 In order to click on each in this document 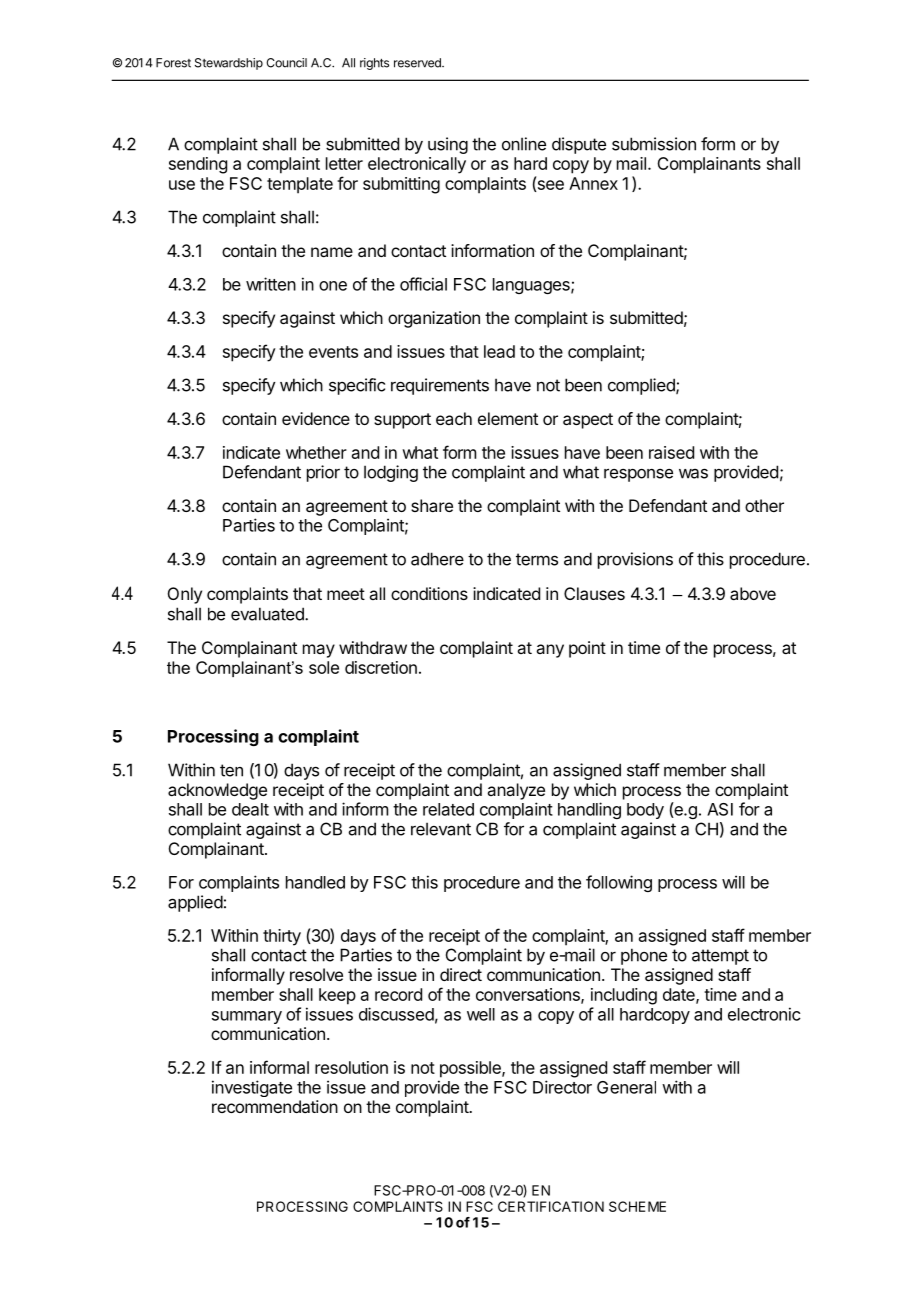, I will do `click(454, 418)`.
